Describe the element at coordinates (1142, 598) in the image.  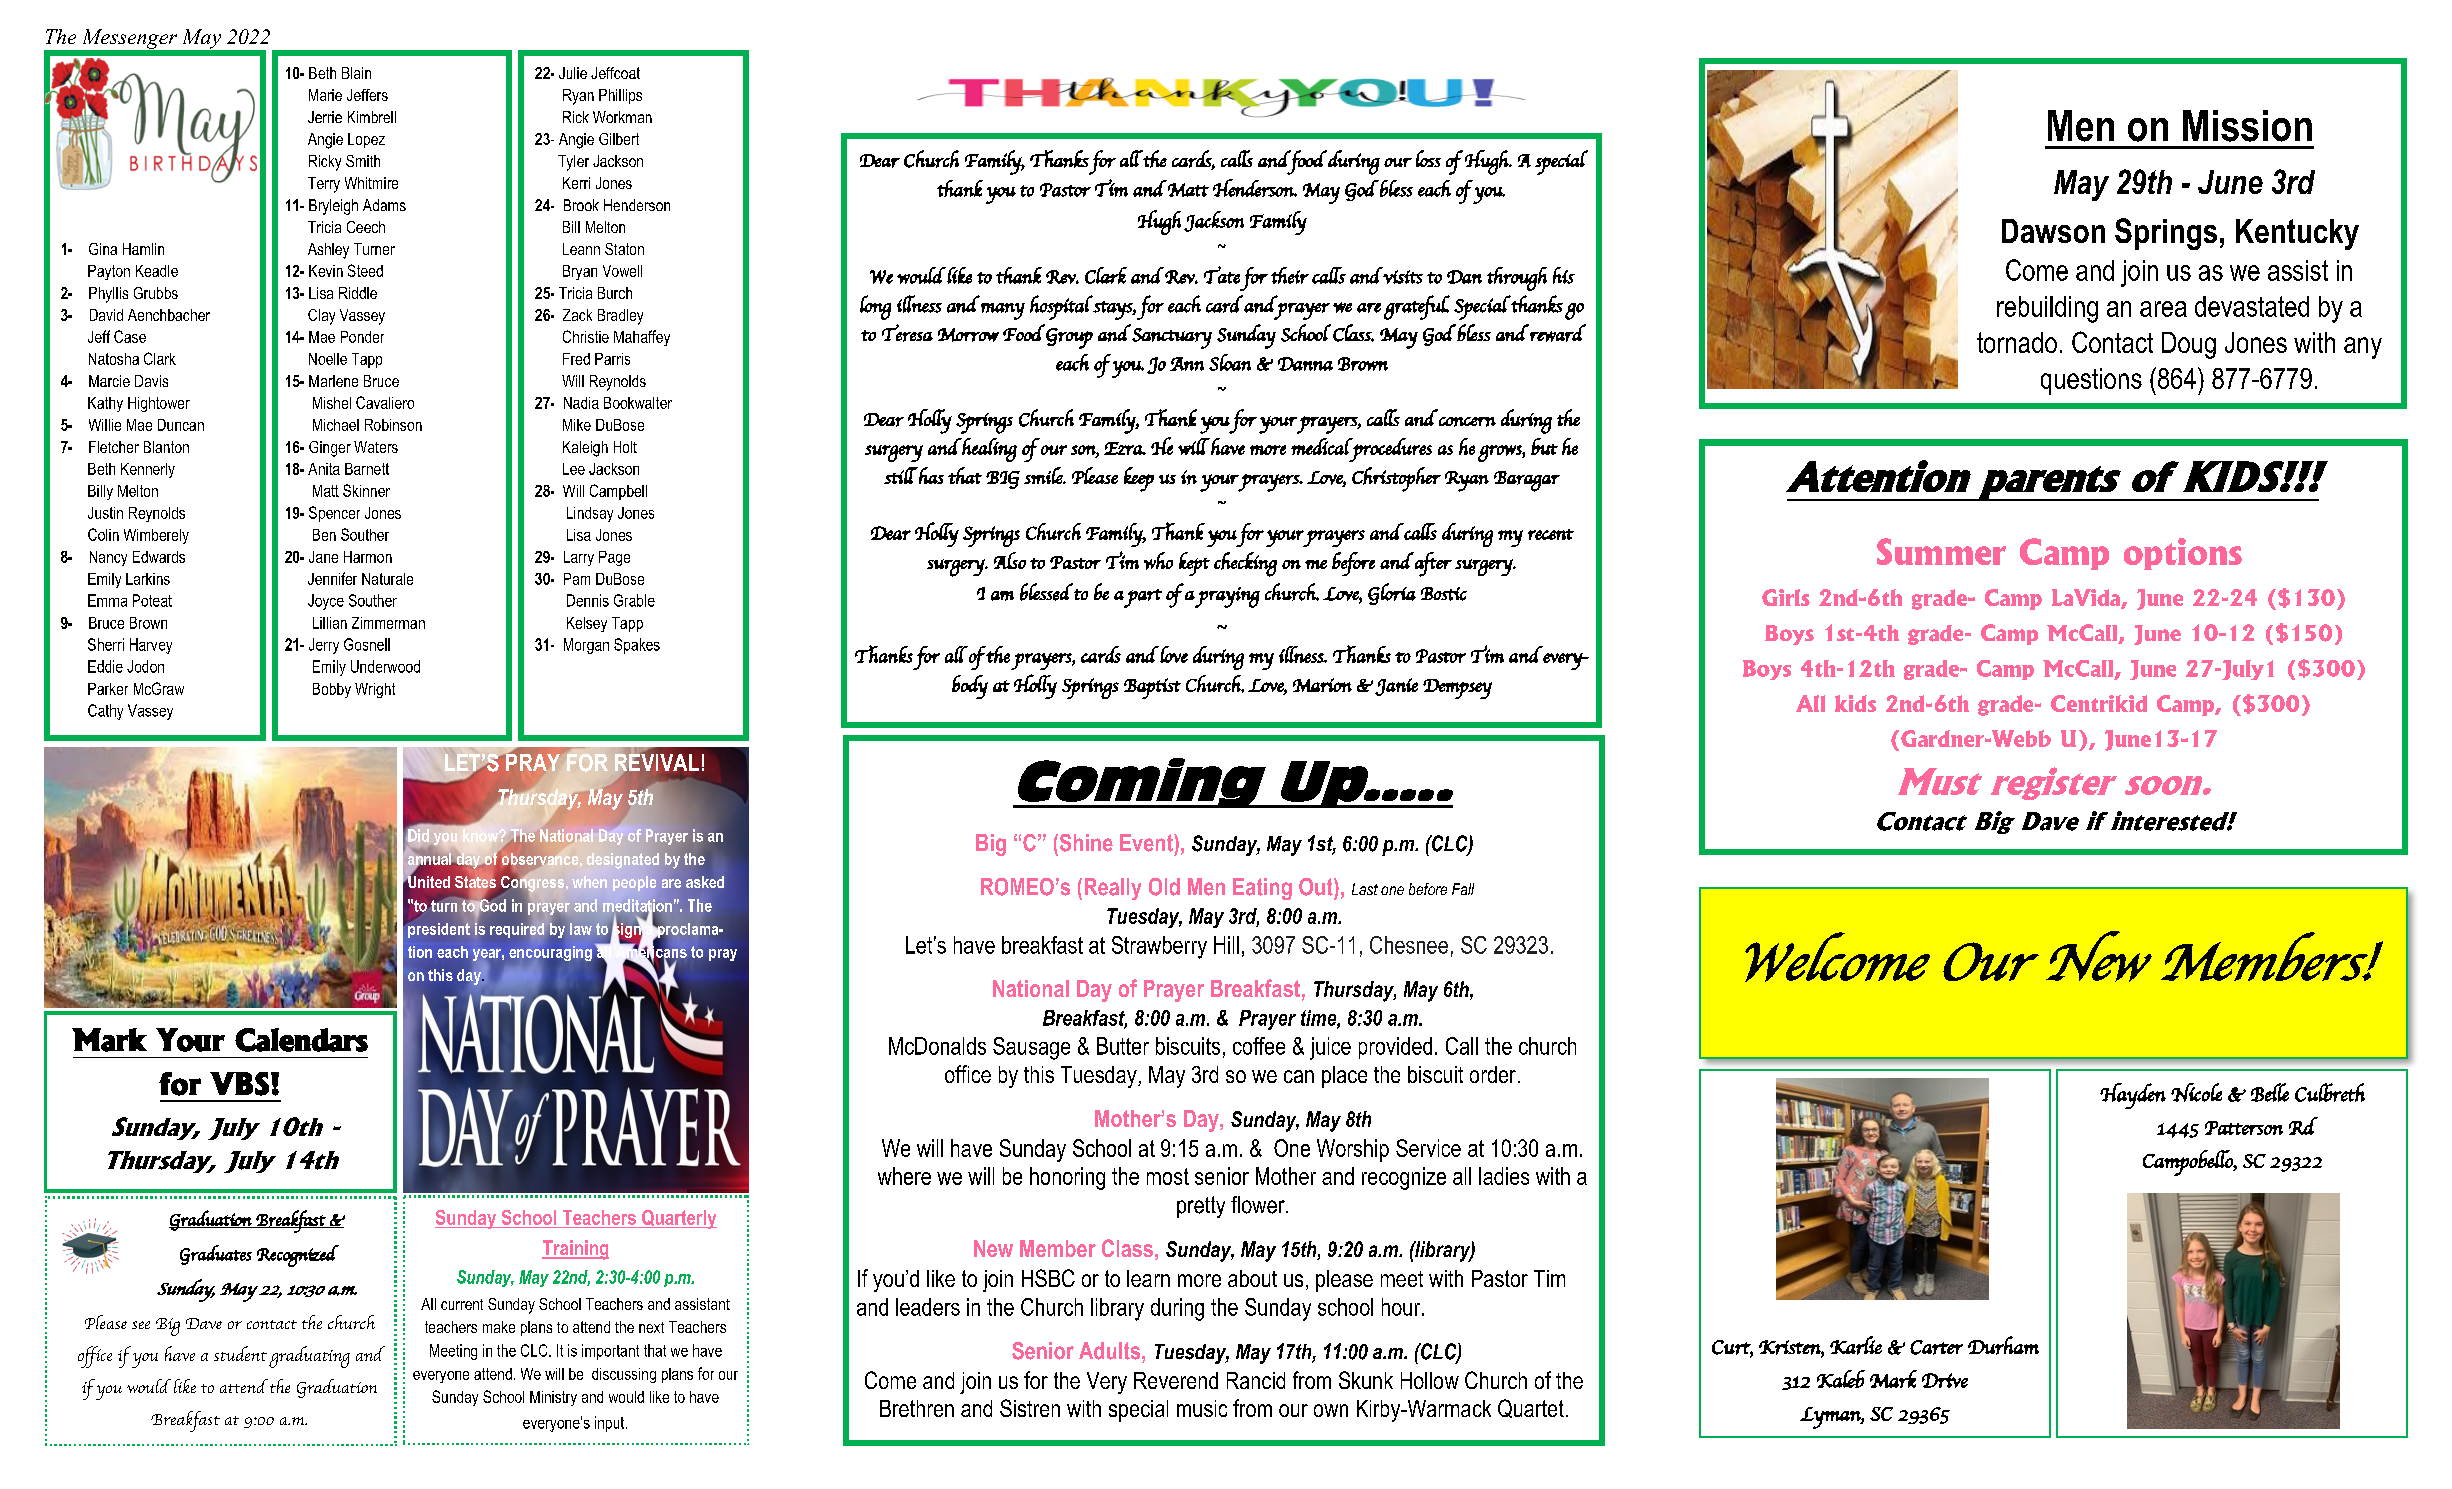
I see `part` at that location.
